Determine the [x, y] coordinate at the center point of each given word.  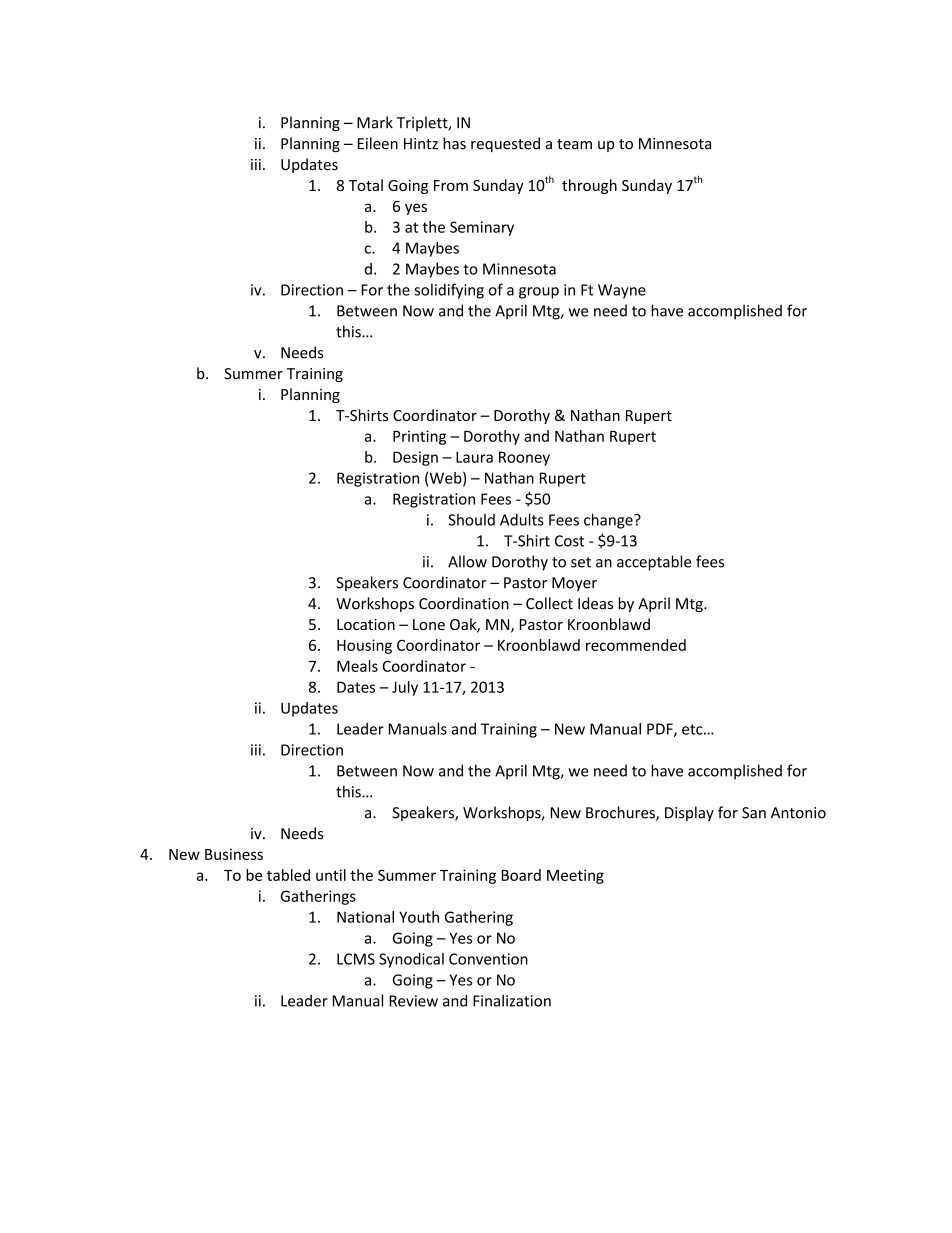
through [589, 186]
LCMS [356, 959]
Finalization [512, 1000]
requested [505, 144]
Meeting [575, 876]
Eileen [378, 143]
